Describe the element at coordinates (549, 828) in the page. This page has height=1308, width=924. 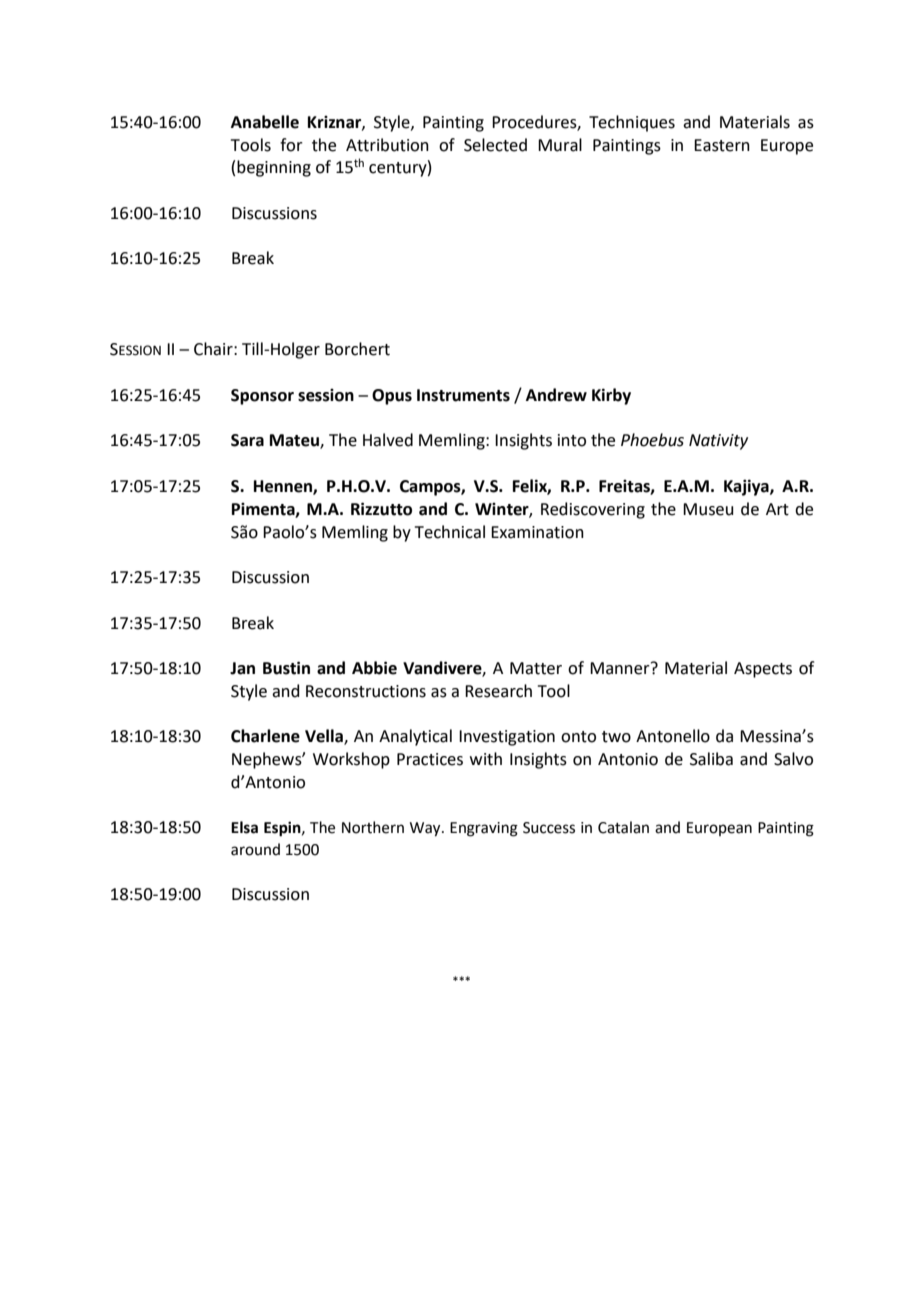
I see `Success` at that location.
